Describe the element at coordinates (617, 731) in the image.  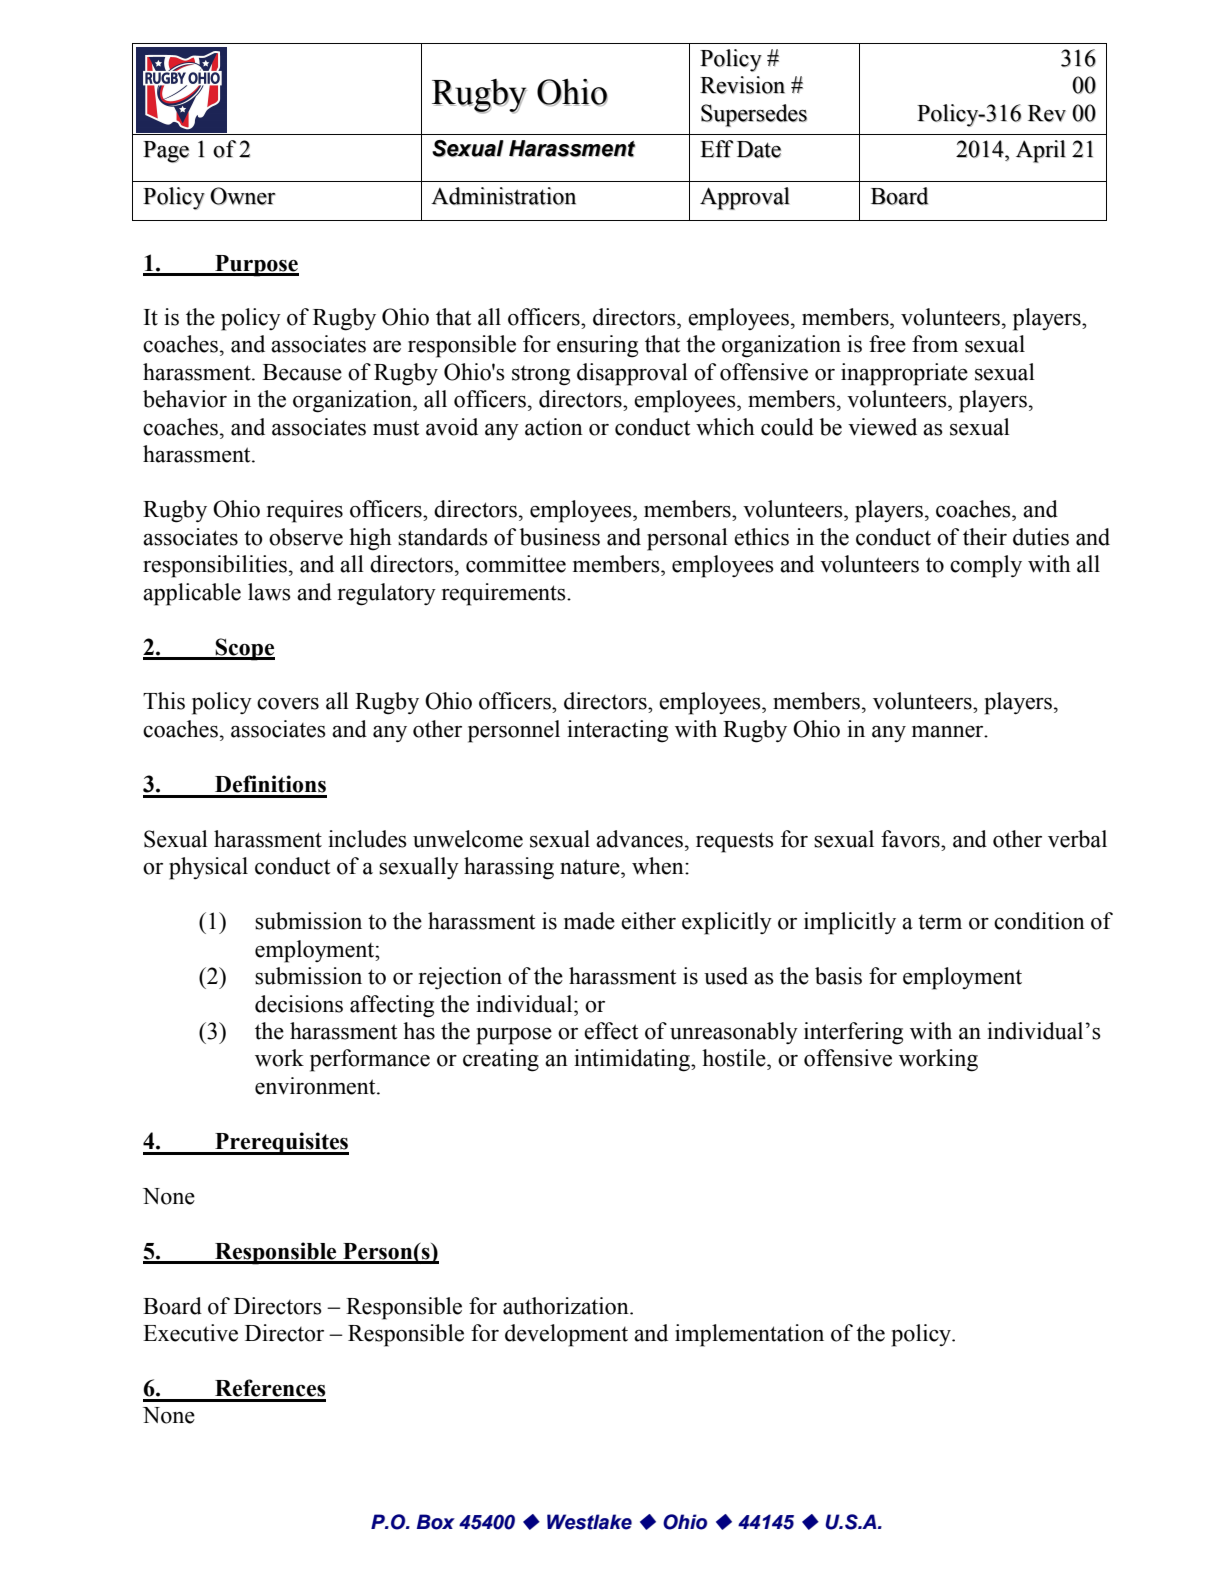
I see `interacting` at that location.
